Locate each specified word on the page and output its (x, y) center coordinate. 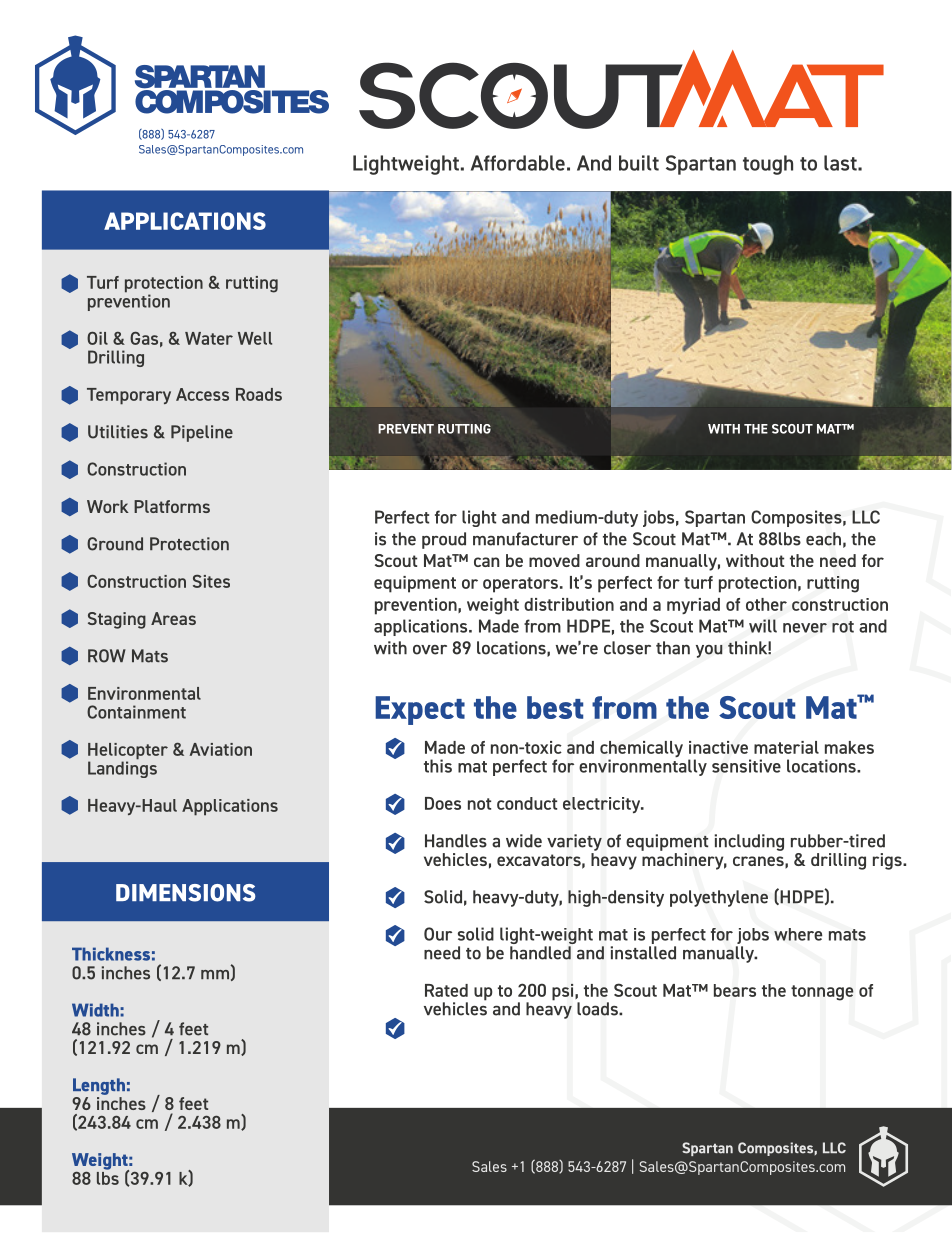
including (749, 842)
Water (209, 338)
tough (768, 165)
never (805, 628)
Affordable (518, 163)
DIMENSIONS (186, 893)
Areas (173, 618)
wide (524, 841)
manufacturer (525, 539)
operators (520, 585)
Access (202, 394)
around (613, 560)
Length (99, 1086)
